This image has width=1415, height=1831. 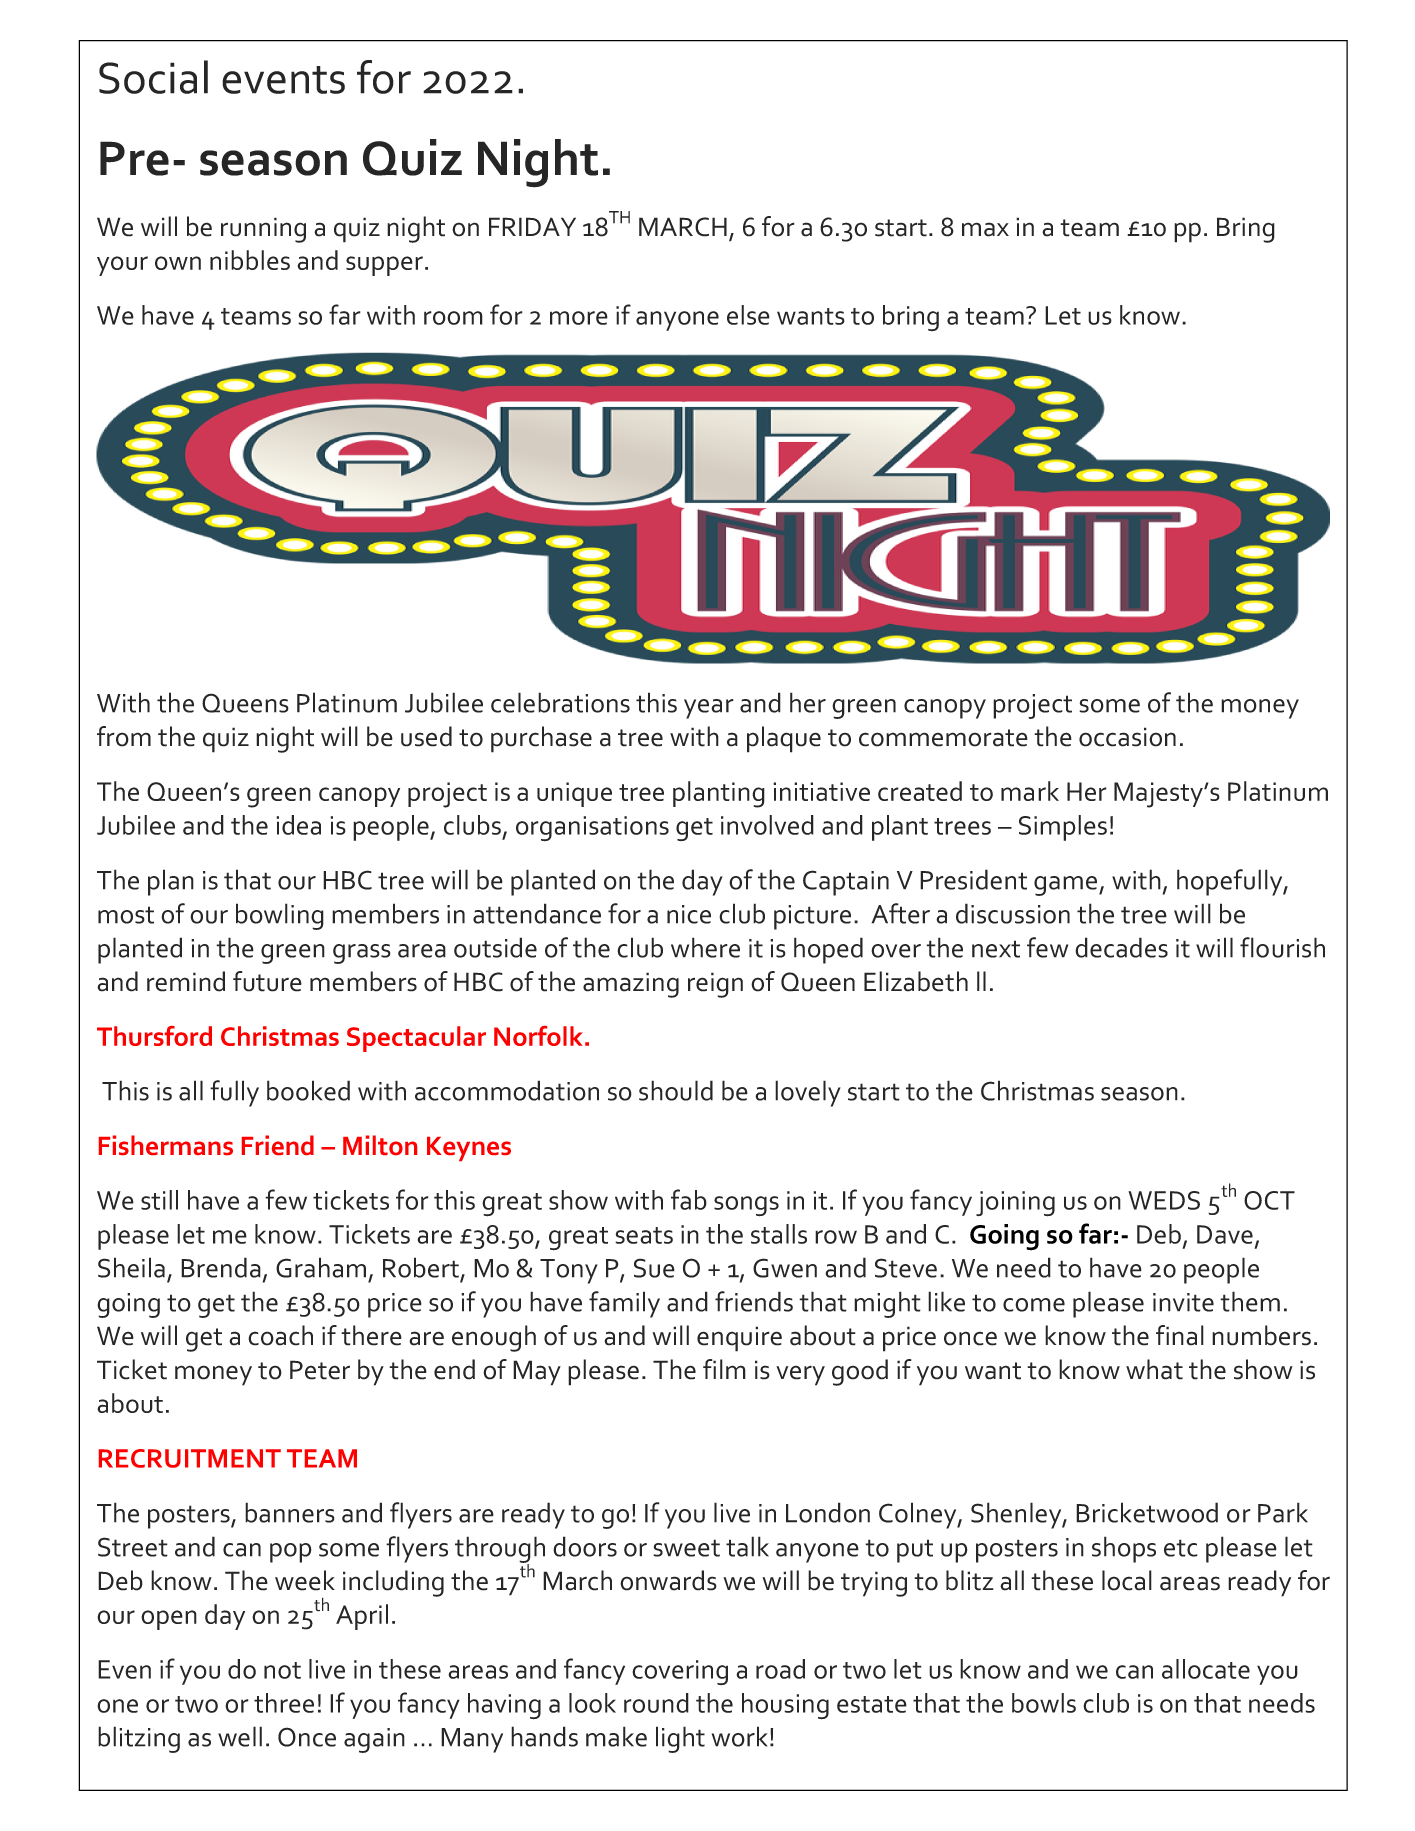 I want to click on allocate, so click(x=1206, y=1669).
